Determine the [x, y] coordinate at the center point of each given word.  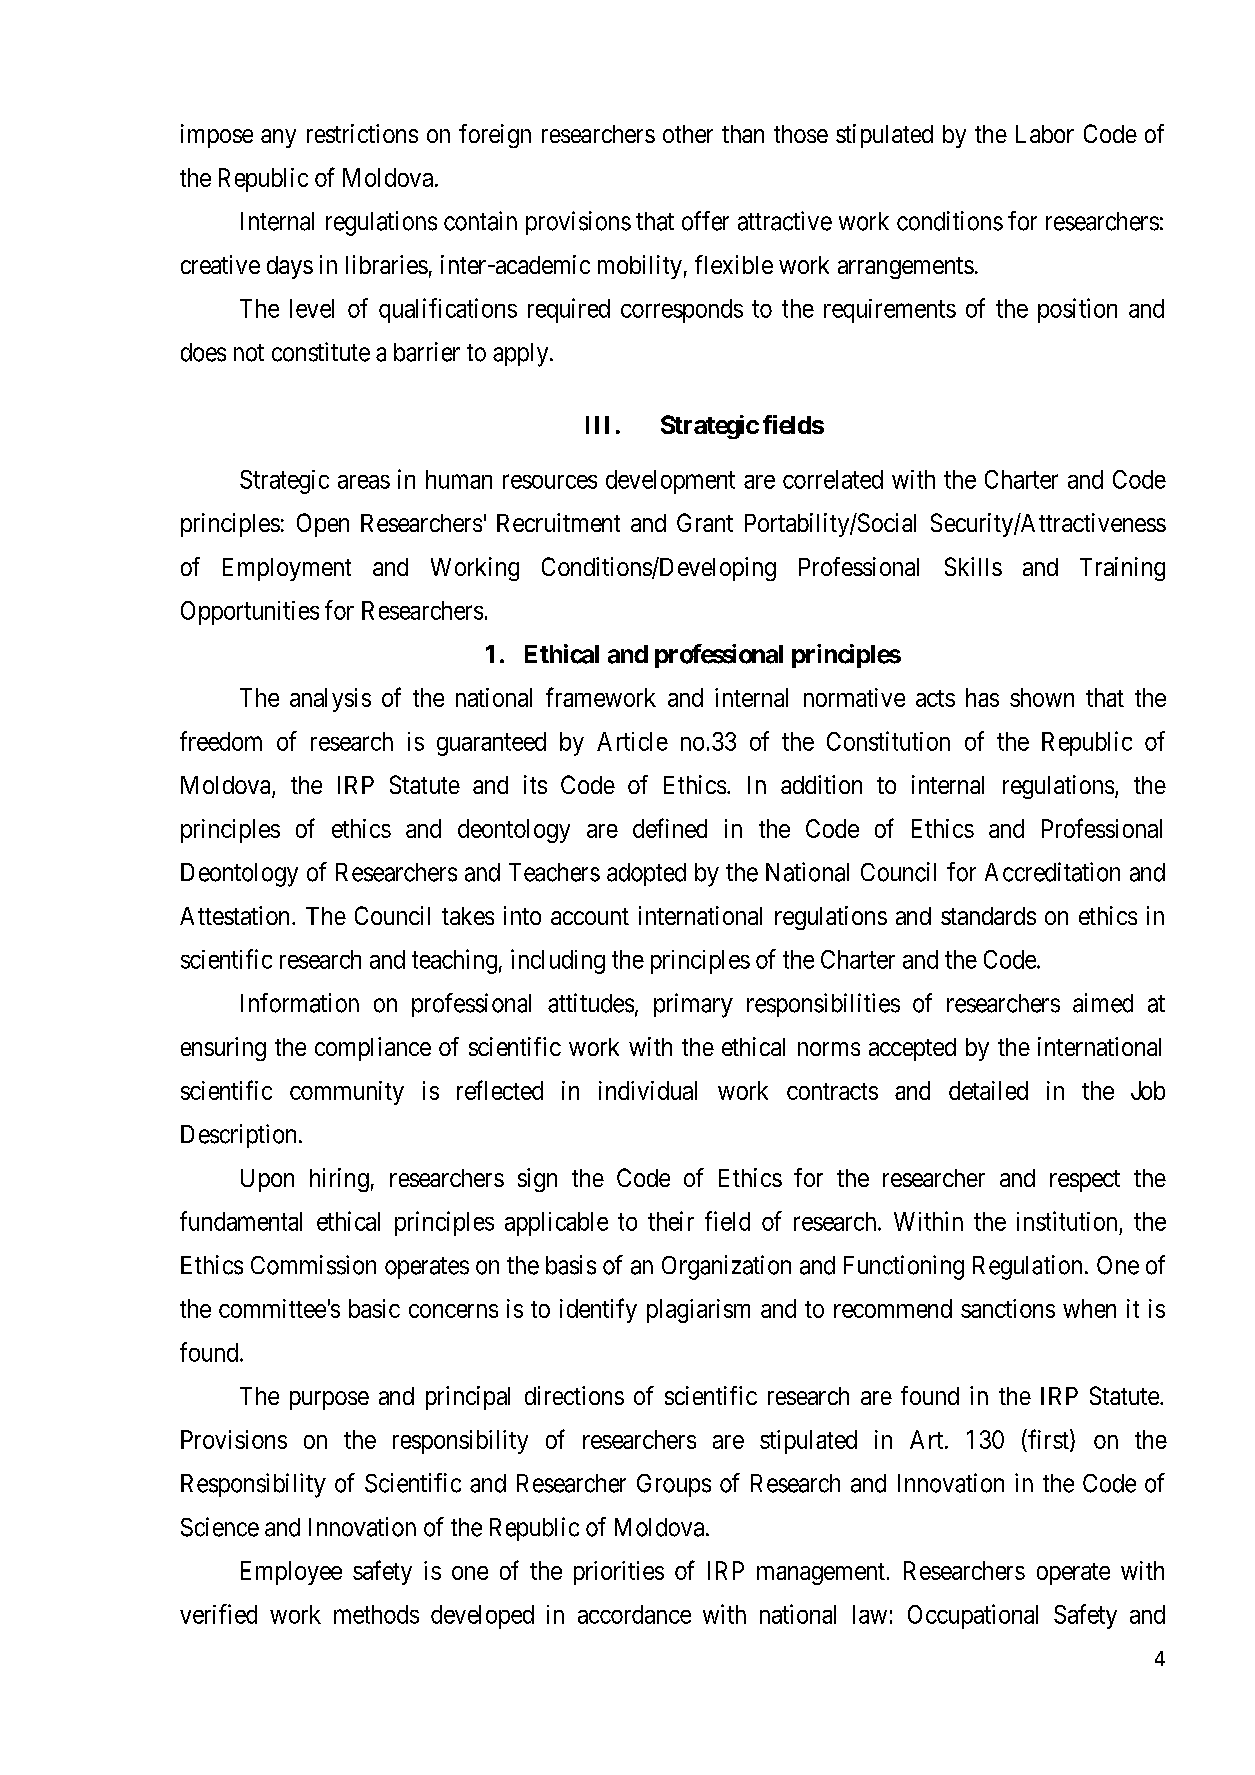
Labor [1045, 134]
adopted [646, 874]
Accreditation [1052, 872]
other [688, 134]
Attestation [236, 915]
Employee [291, 1573]
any [278, 138]
